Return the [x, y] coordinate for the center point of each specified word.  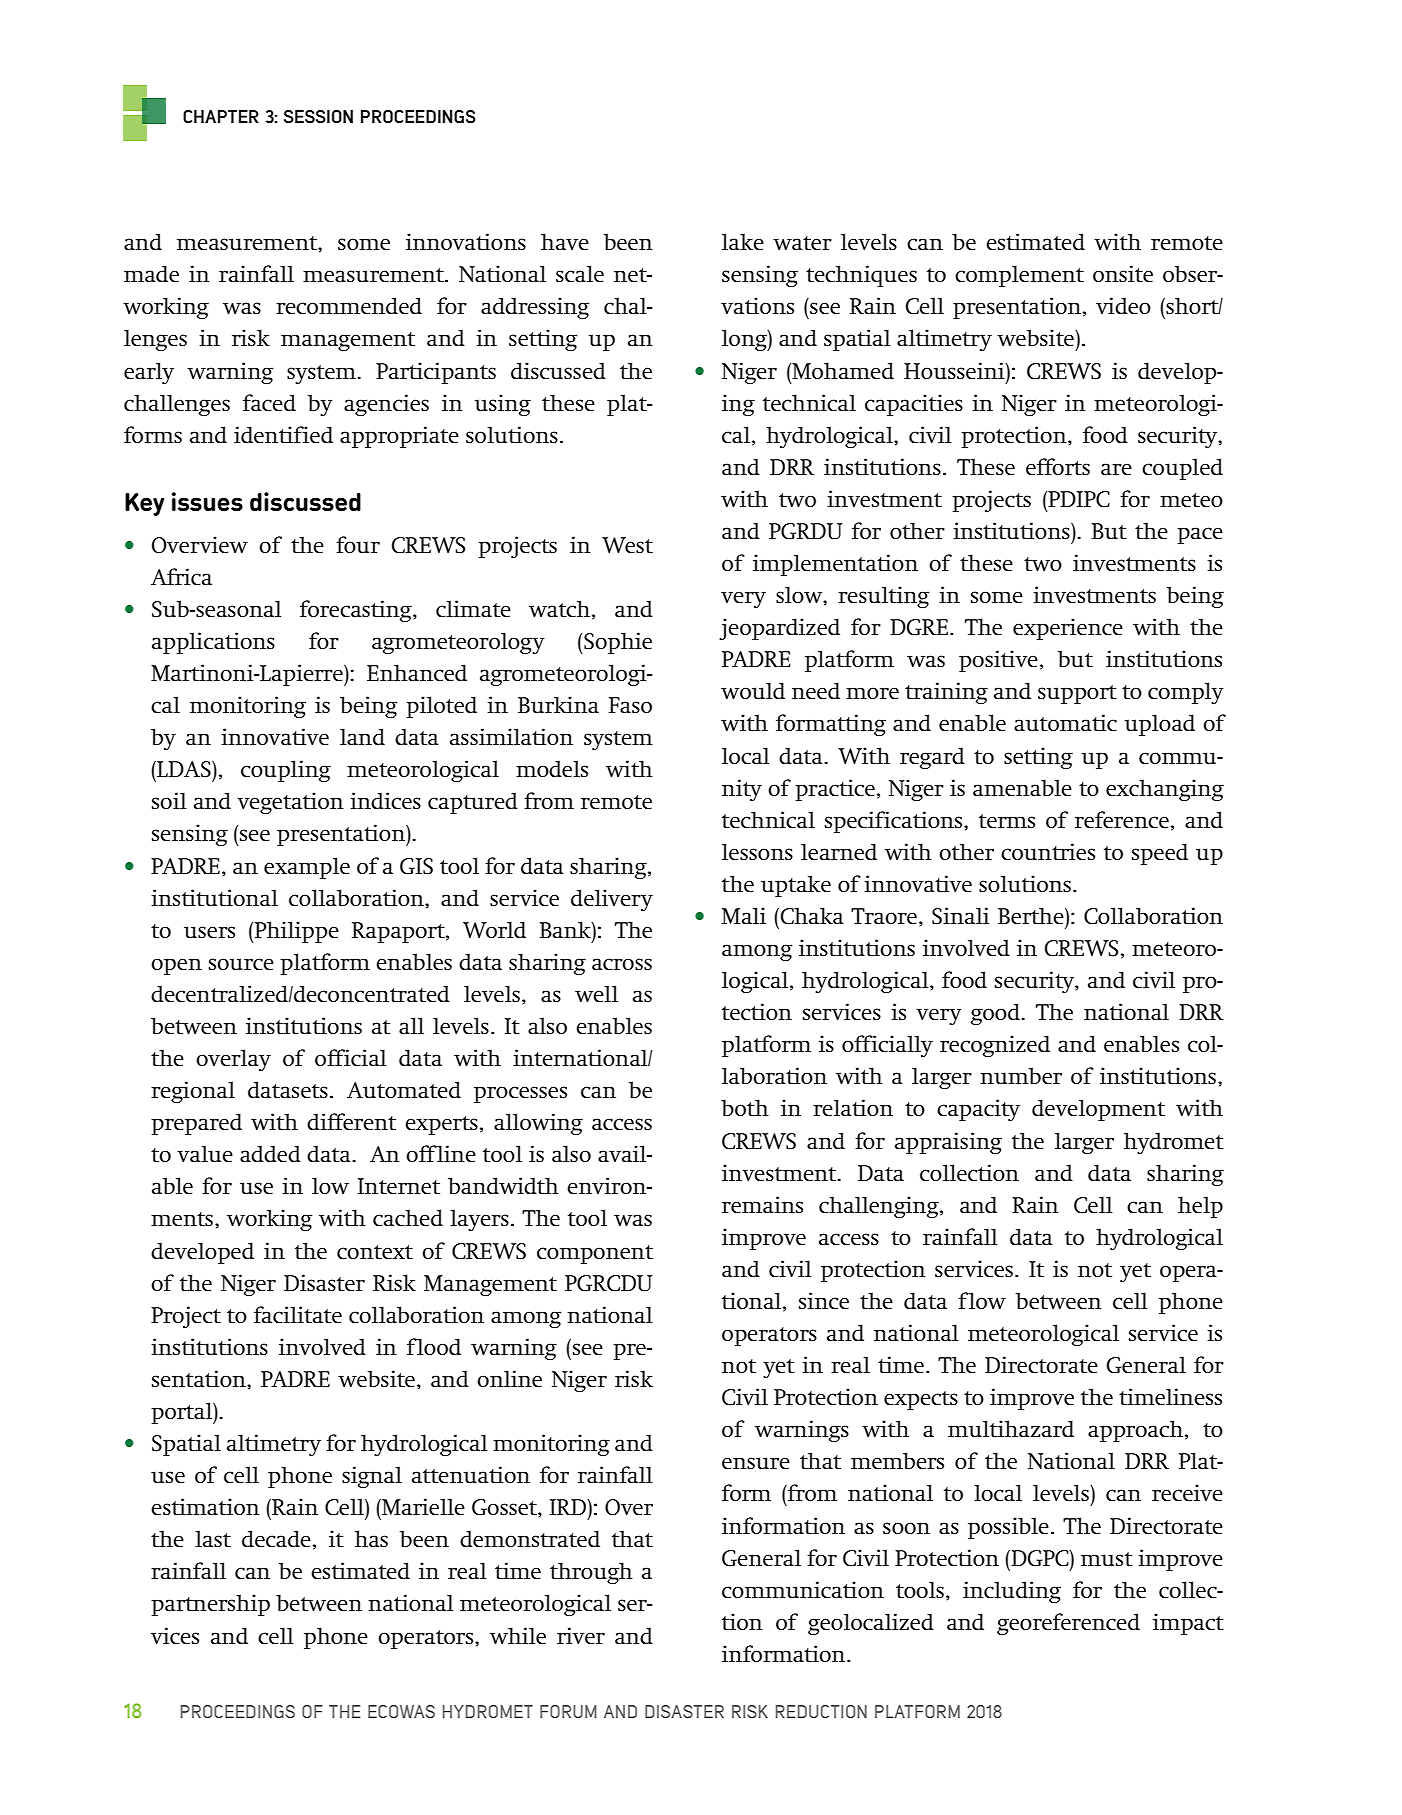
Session [318, 117]
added [270, 1153]
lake [743, 241]
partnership [210, 1605]
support [1077, 694]
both [745, 1107]
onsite [1123, 273]
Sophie [617, 643]
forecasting [357, 611]
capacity [978, 1110]
